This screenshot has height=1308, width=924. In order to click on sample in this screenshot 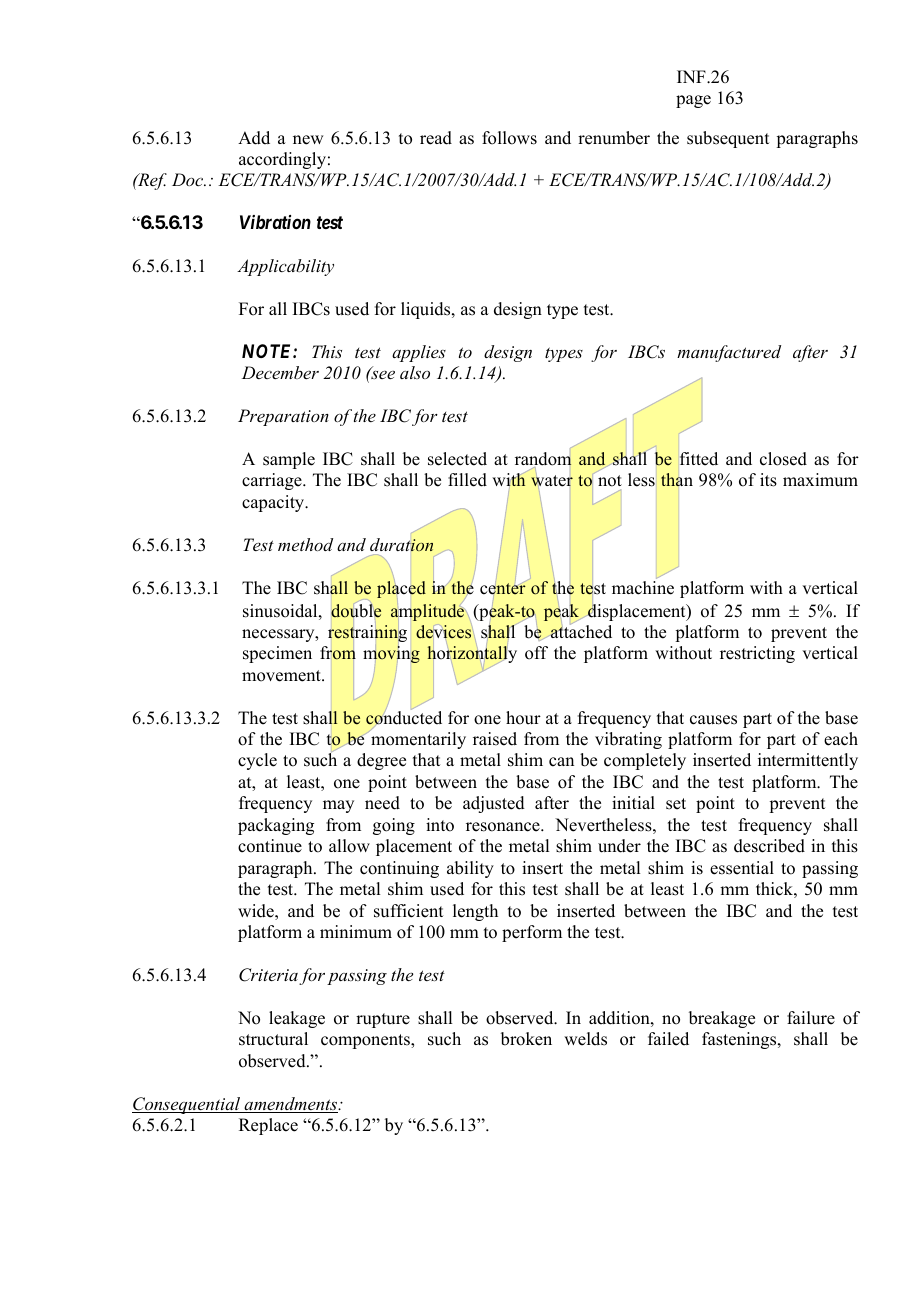, I will do `click(289, 460)`.
